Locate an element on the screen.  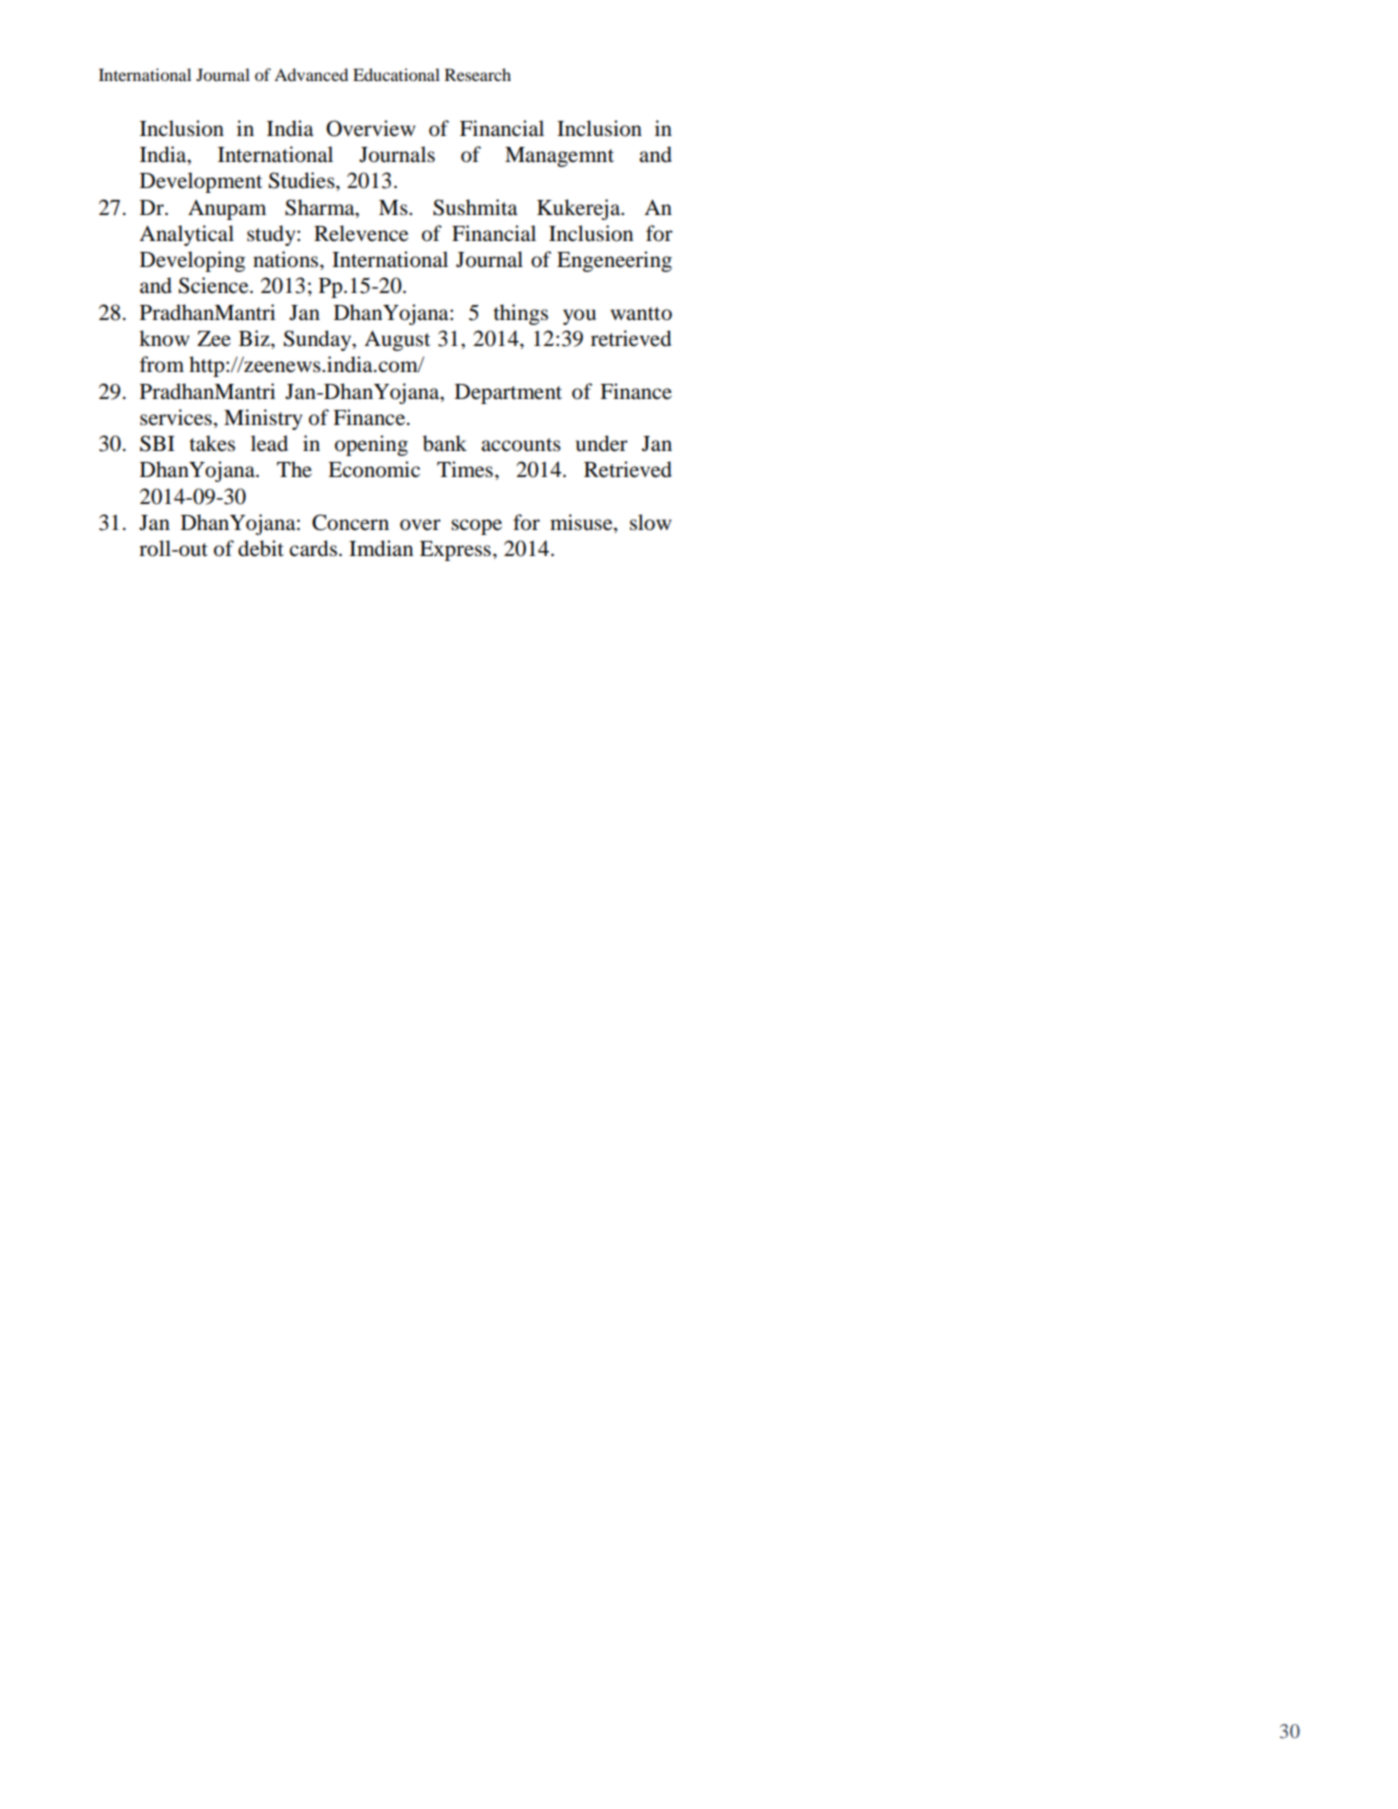
Research is located at coordinates (478, 74).
